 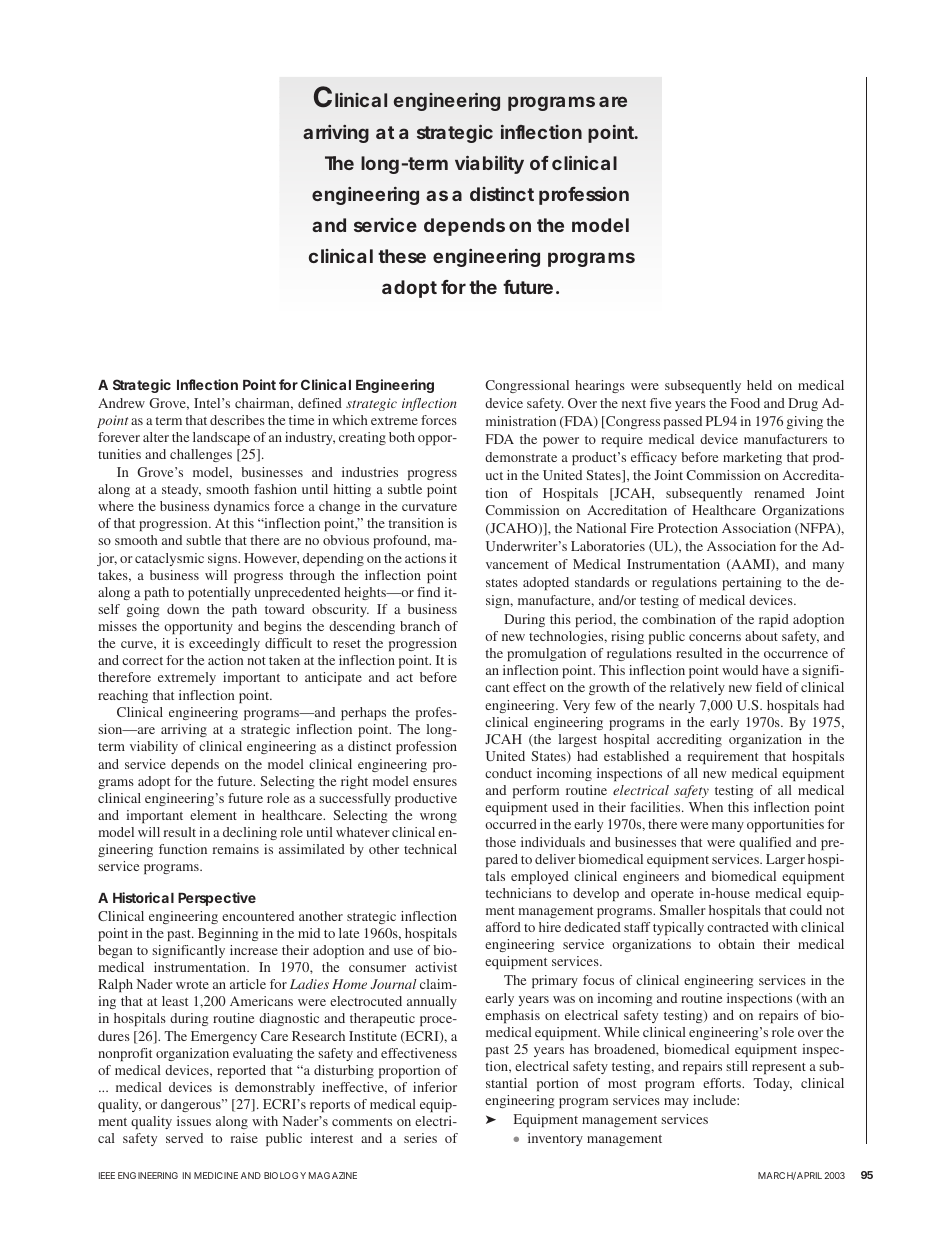 I want to click on held, so click(x=759, y=385).
